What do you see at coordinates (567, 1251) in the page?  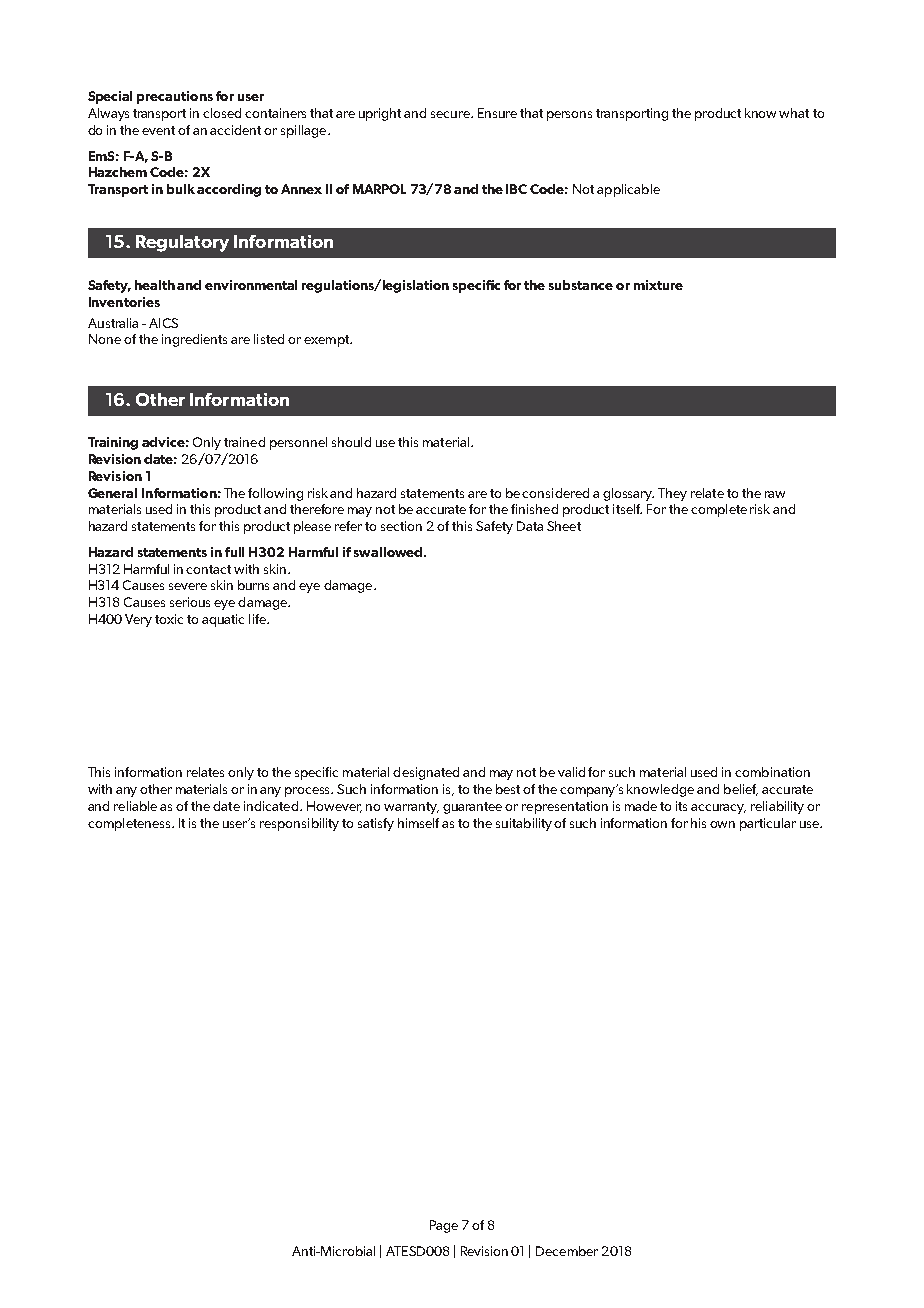 I see `December` at bounding box center [567, 1251].
